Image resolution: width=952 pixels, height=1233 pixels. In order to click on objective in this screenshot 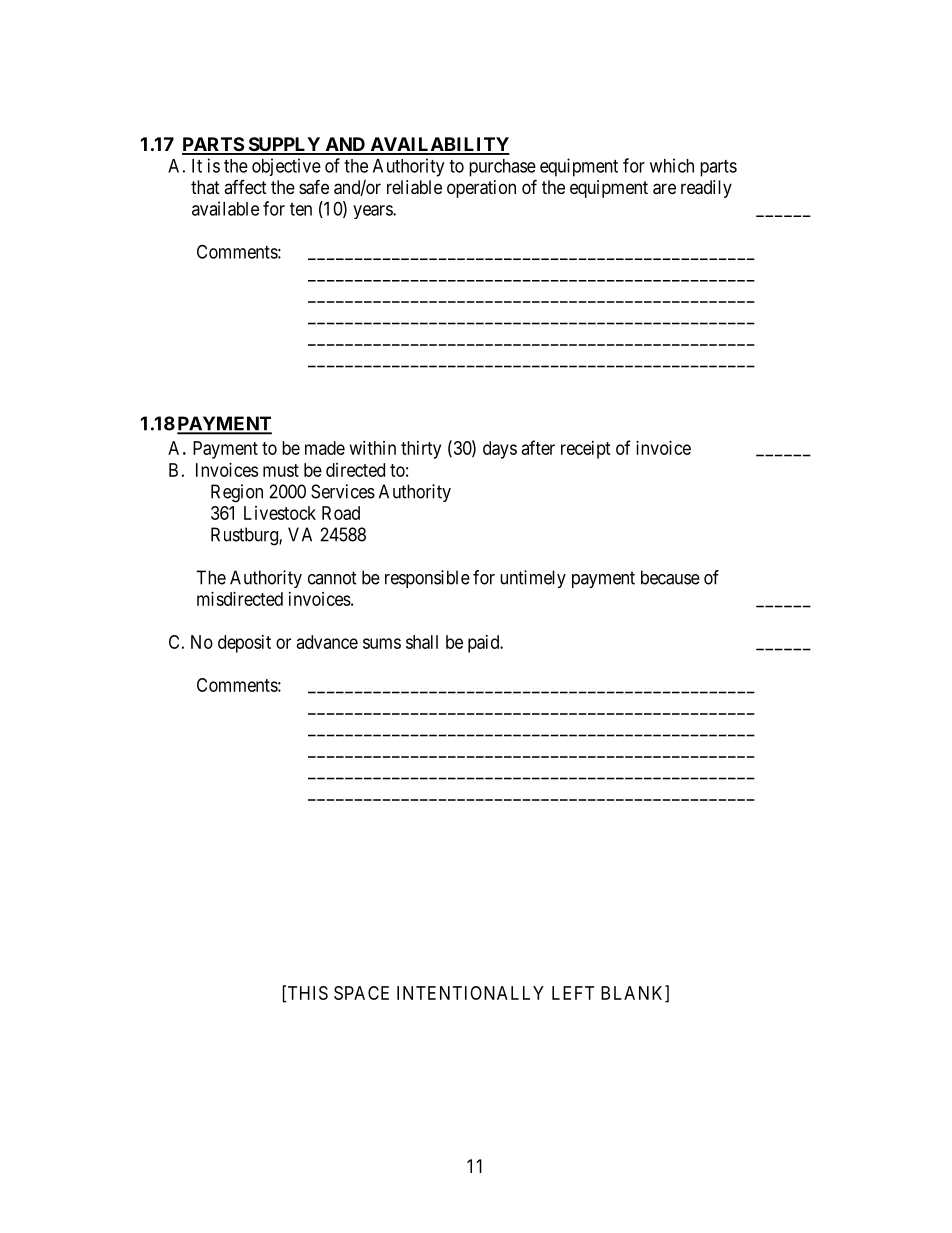, I will do `click(286, 167)`.
